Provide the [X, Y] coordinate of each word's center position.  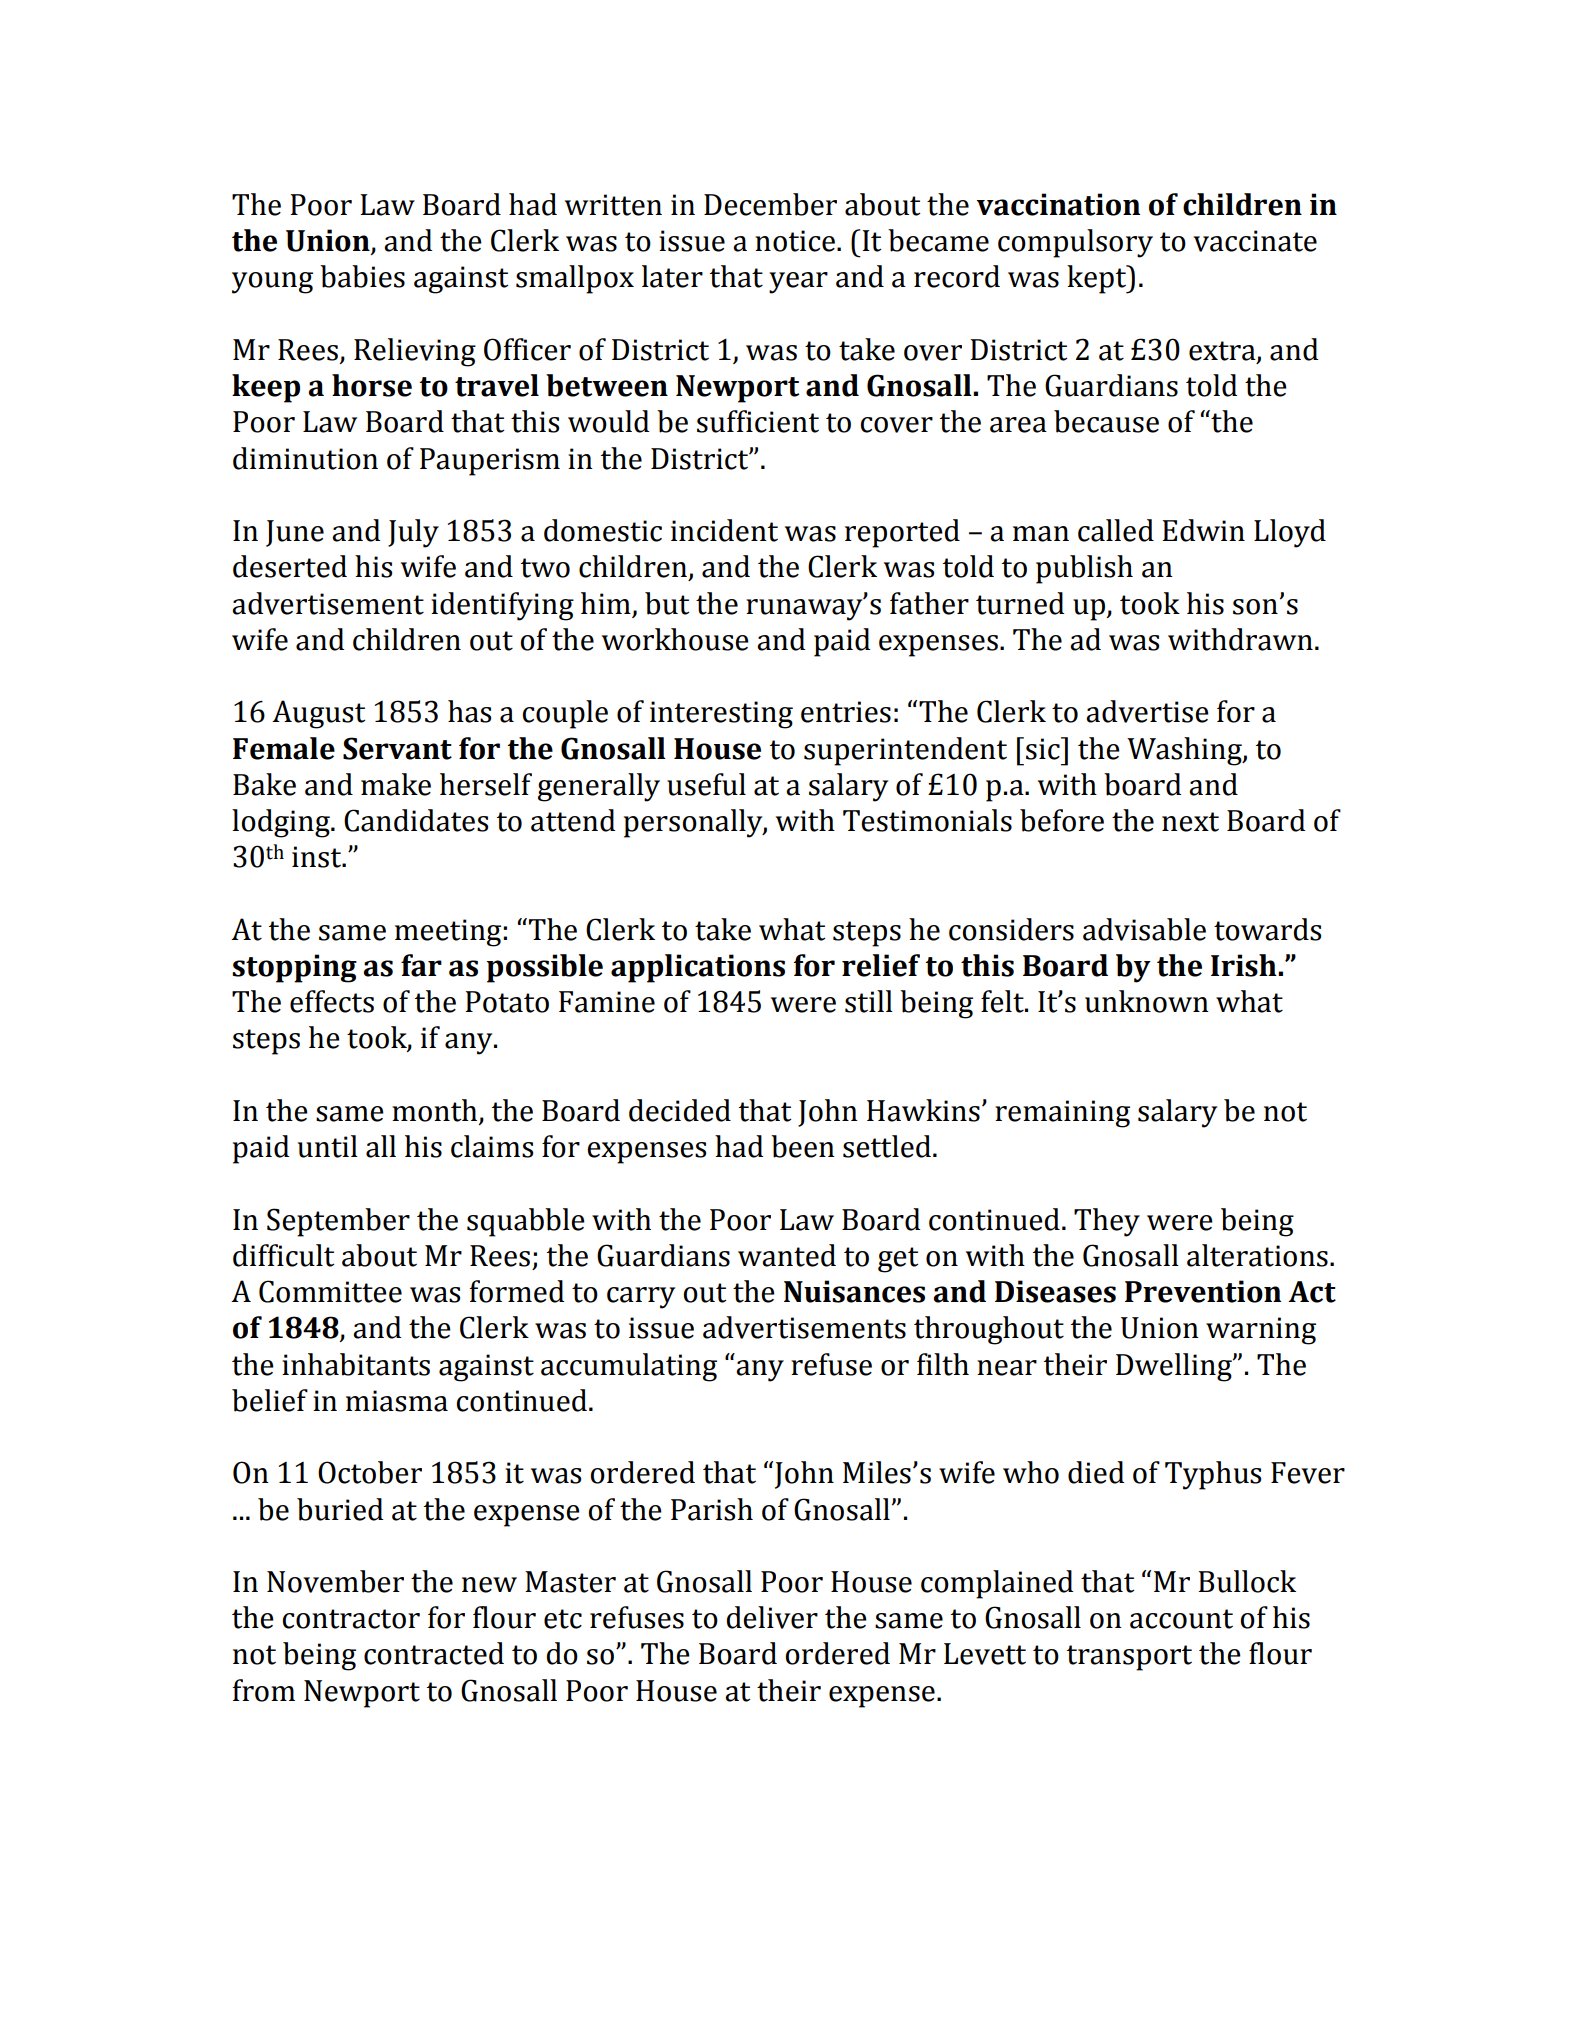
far [421, 965]
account [1181, 1619]
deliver [772, 1617]
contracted [434, 1653]
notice [795, 241]
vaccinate [1255, 241]
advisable [1144, 929]
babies [362, 276]
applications [698, 968]
